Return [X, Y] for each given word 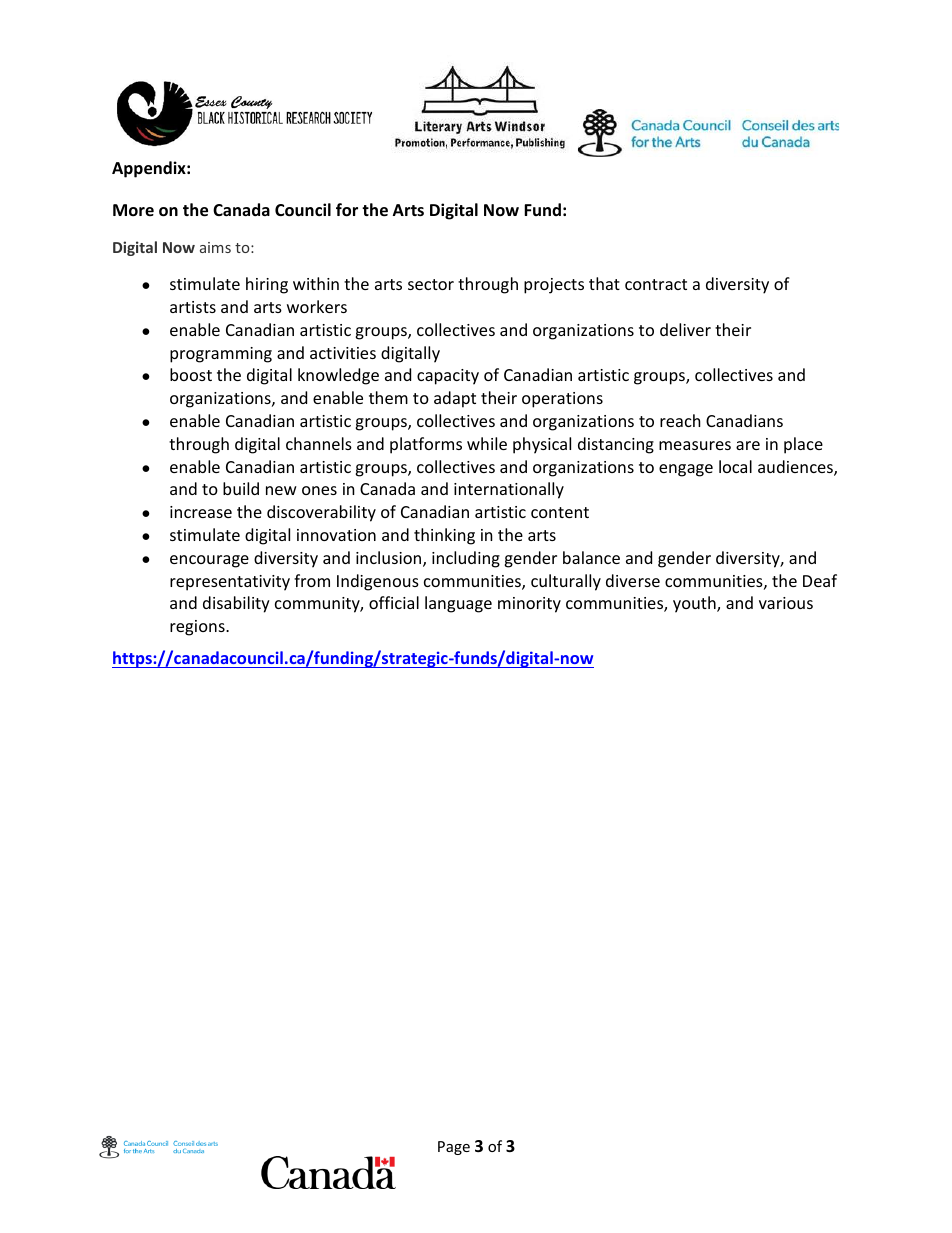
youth [695, 604]
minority [529, 605]
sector [431, 284]
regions [198, 628]
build [241, 488]
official [394, 602]
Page [454, 1148]
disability [236, 604]
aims [215, 247]
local [735, 466]
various [786, 603]
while [487, 443]
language [458, 604]
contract [656, 284]
